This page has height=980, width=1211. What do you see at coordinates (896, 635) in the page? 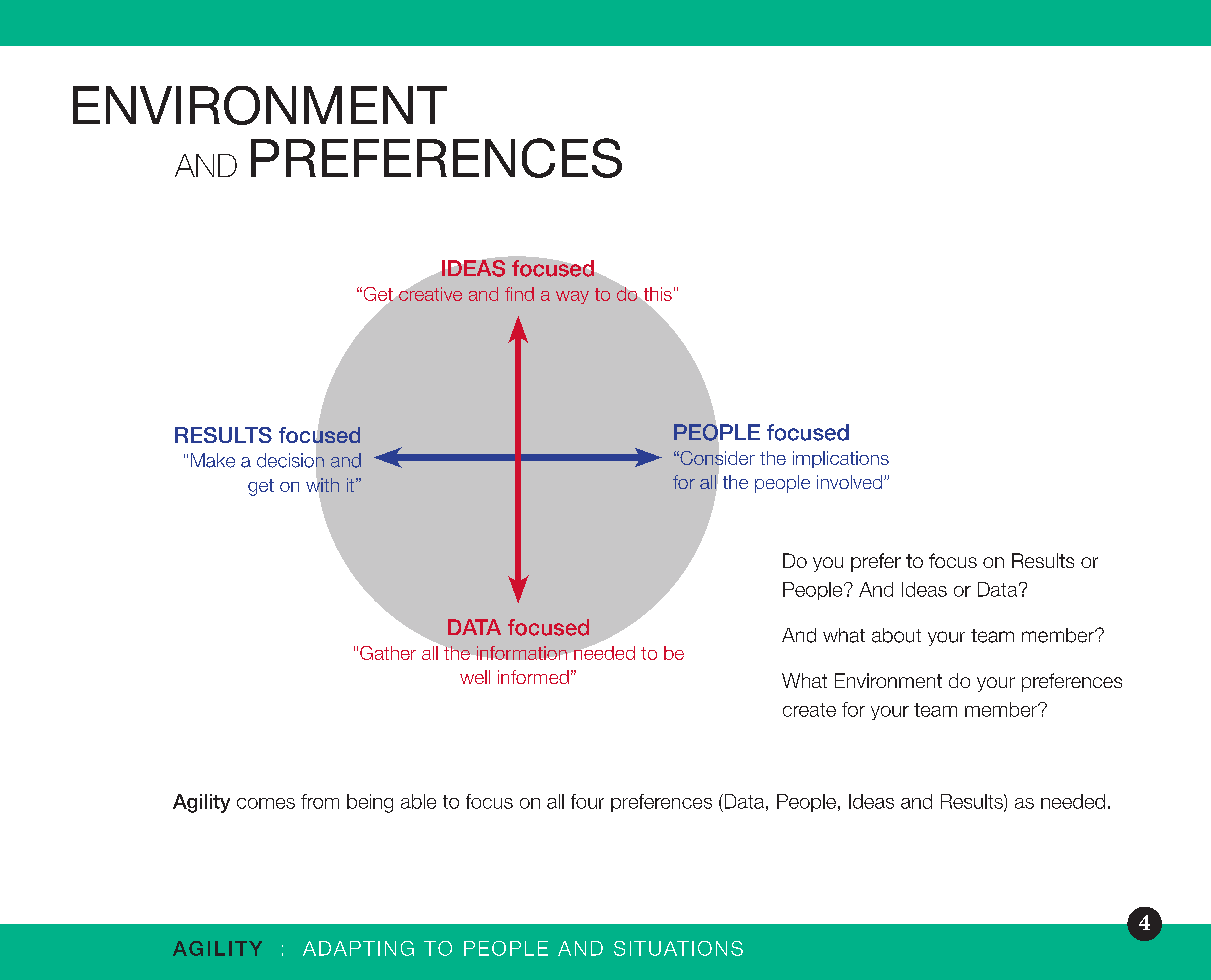
I see `about` at bounding box center [896, 635].
